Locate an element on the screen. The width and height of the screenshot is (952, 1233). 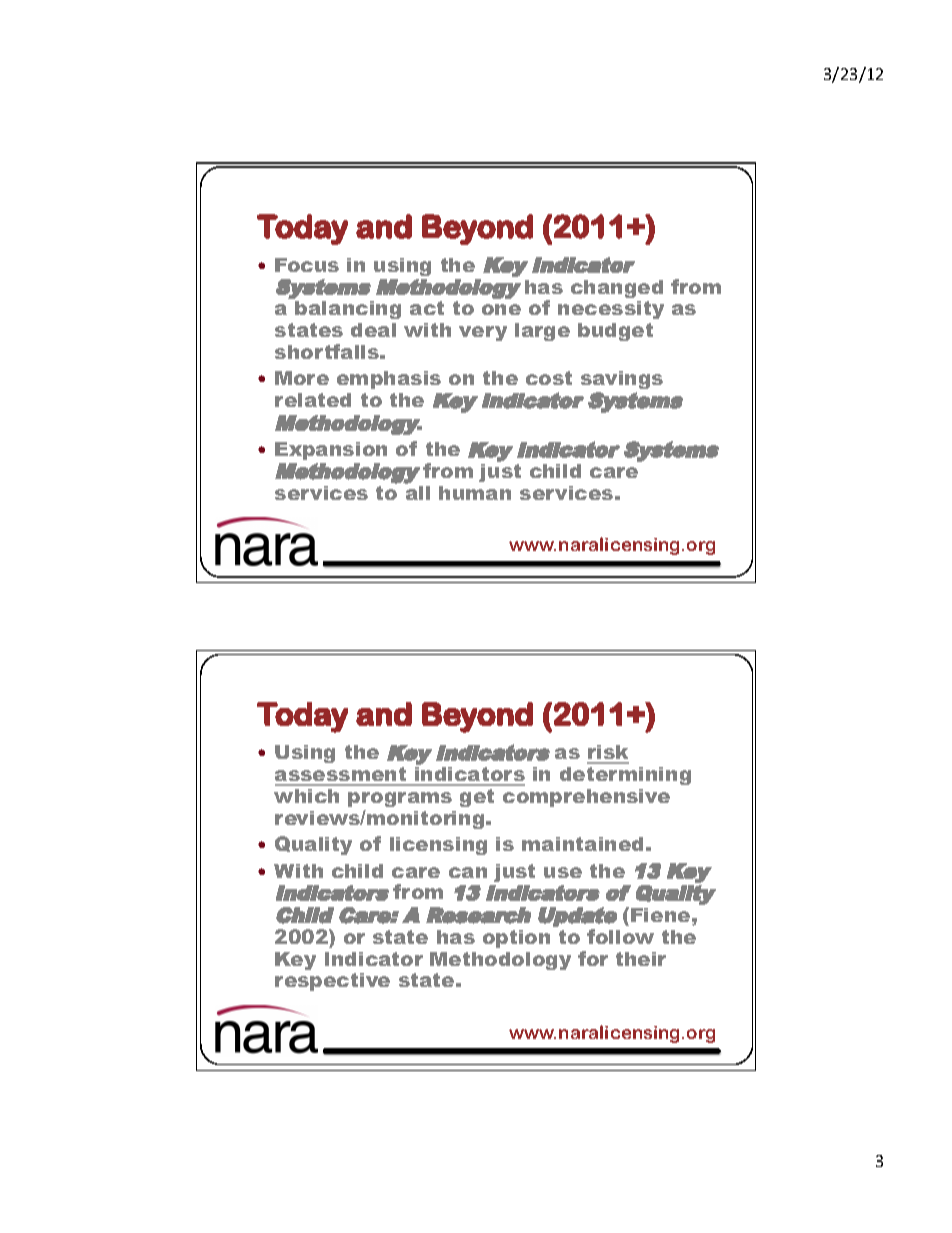
option is located at coordinates (516, 939).
